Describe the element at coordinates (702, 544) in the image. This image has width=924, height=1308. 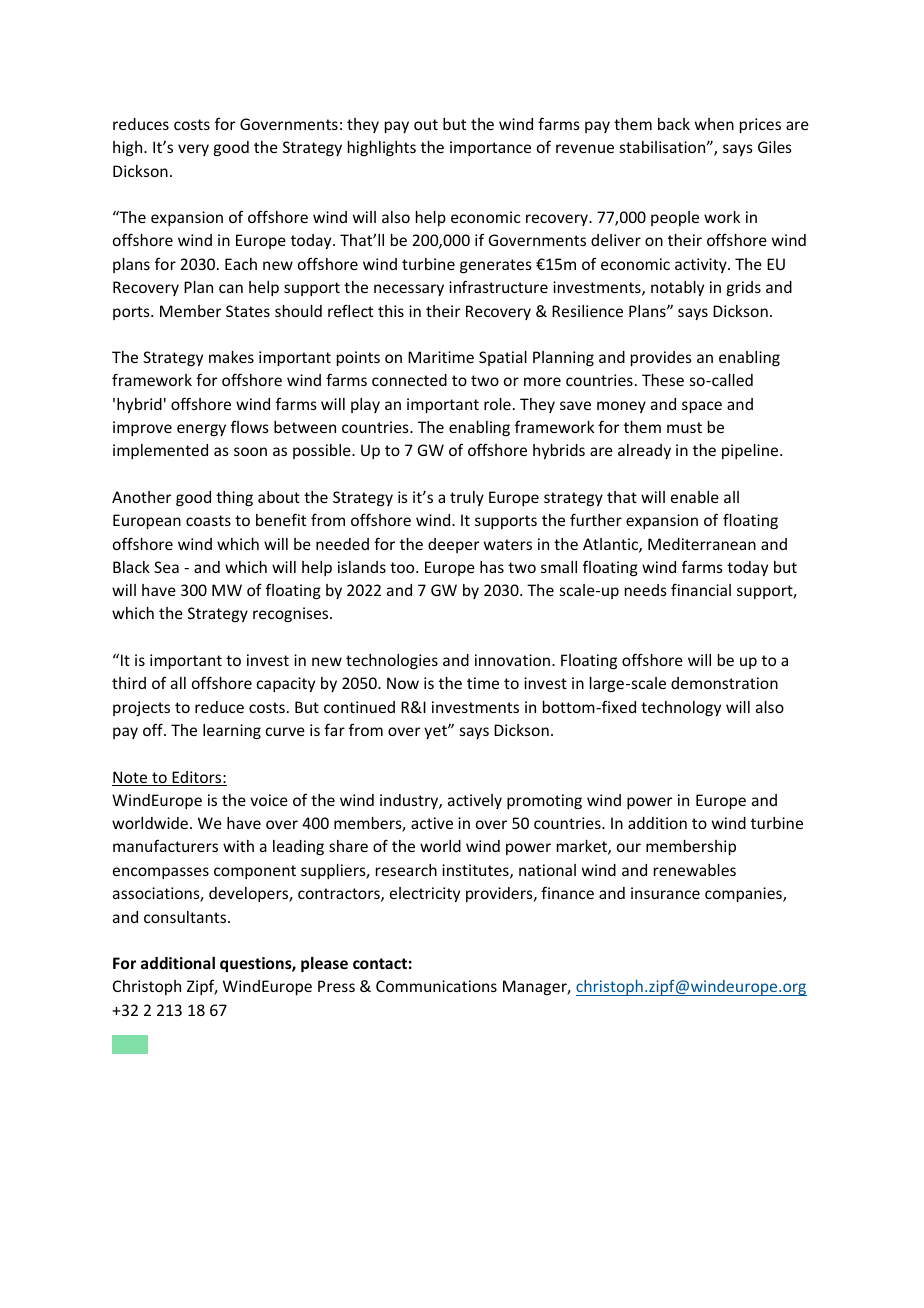
I see `Mediterranean` at that location.
